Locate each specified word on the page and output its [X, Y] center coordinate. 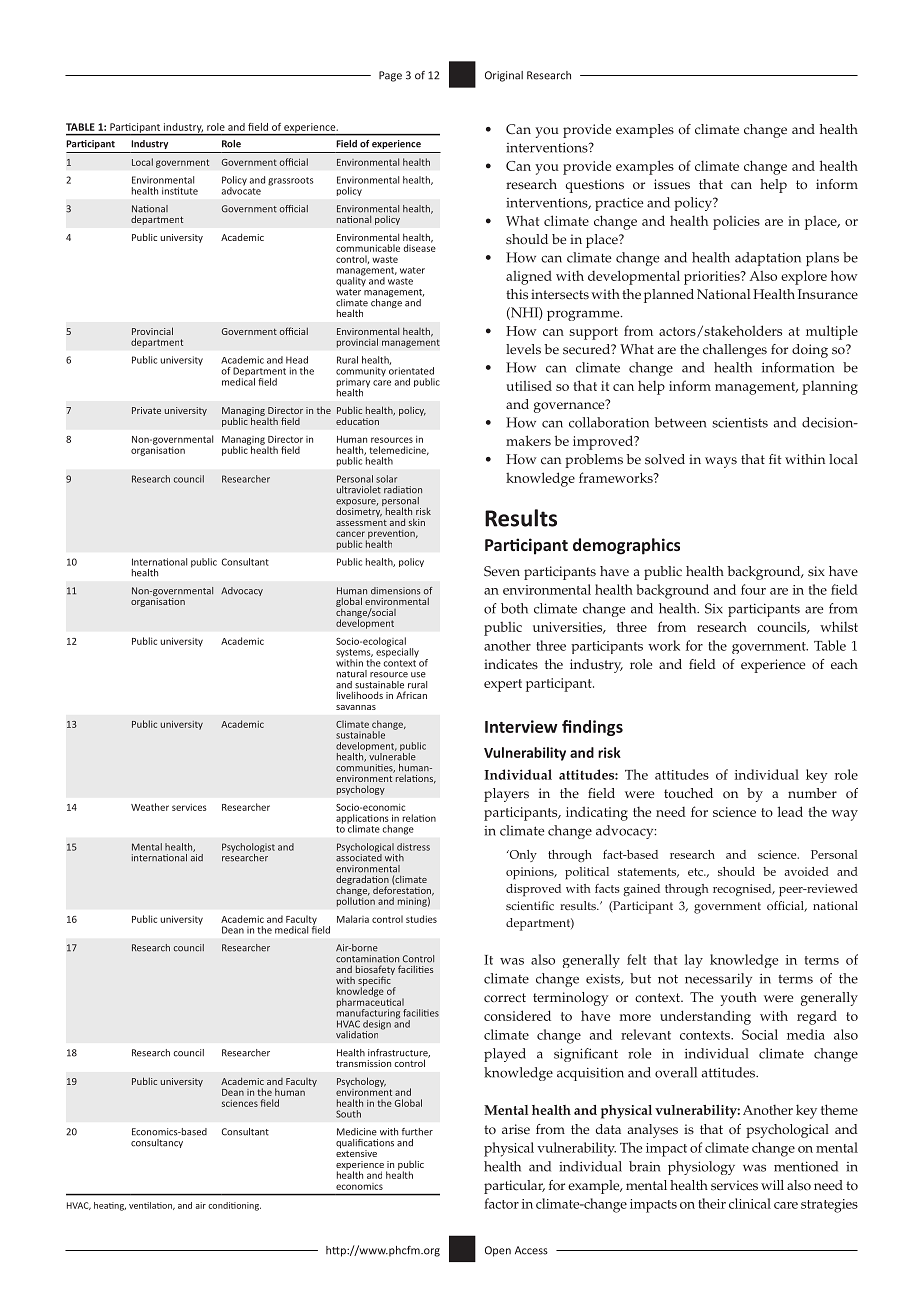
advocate [241, 189]
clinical [750, 1203]
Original [504, 76]
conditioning [234, 1206]
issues [672, 184]
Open [498, 1251]
